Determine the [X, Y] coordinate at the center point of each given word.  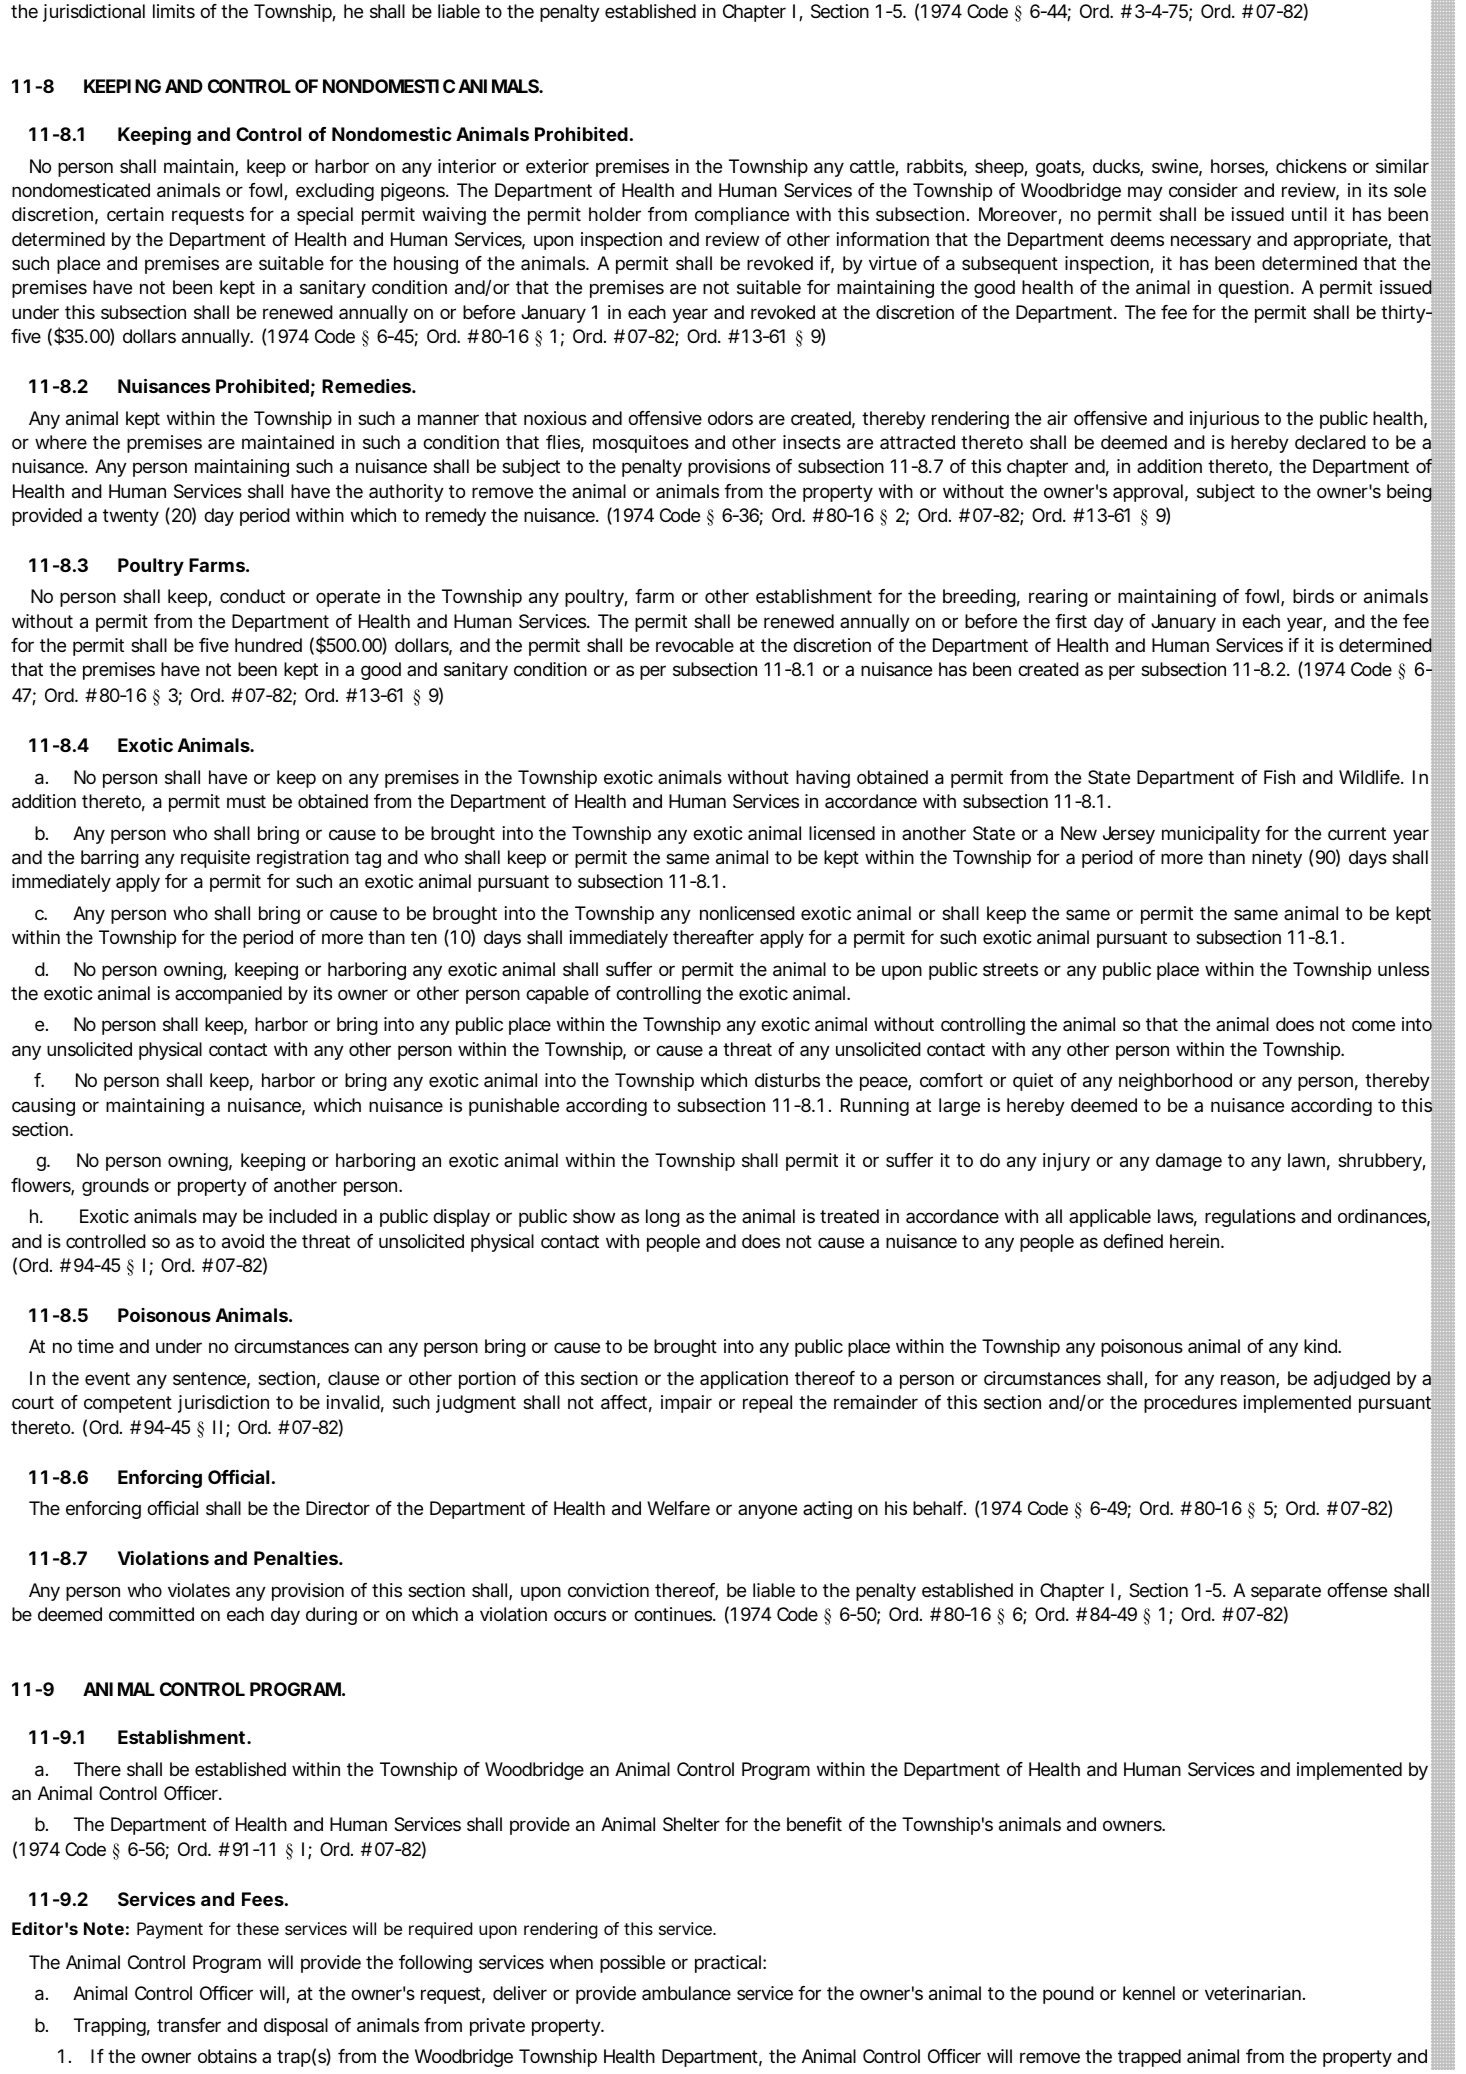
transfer [189, 2025]
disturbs [787, 1080]
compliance [742, 216]
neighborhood [1175, 1082]
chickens [1311, 166]
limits [174, 11]
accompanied [228, 995]
